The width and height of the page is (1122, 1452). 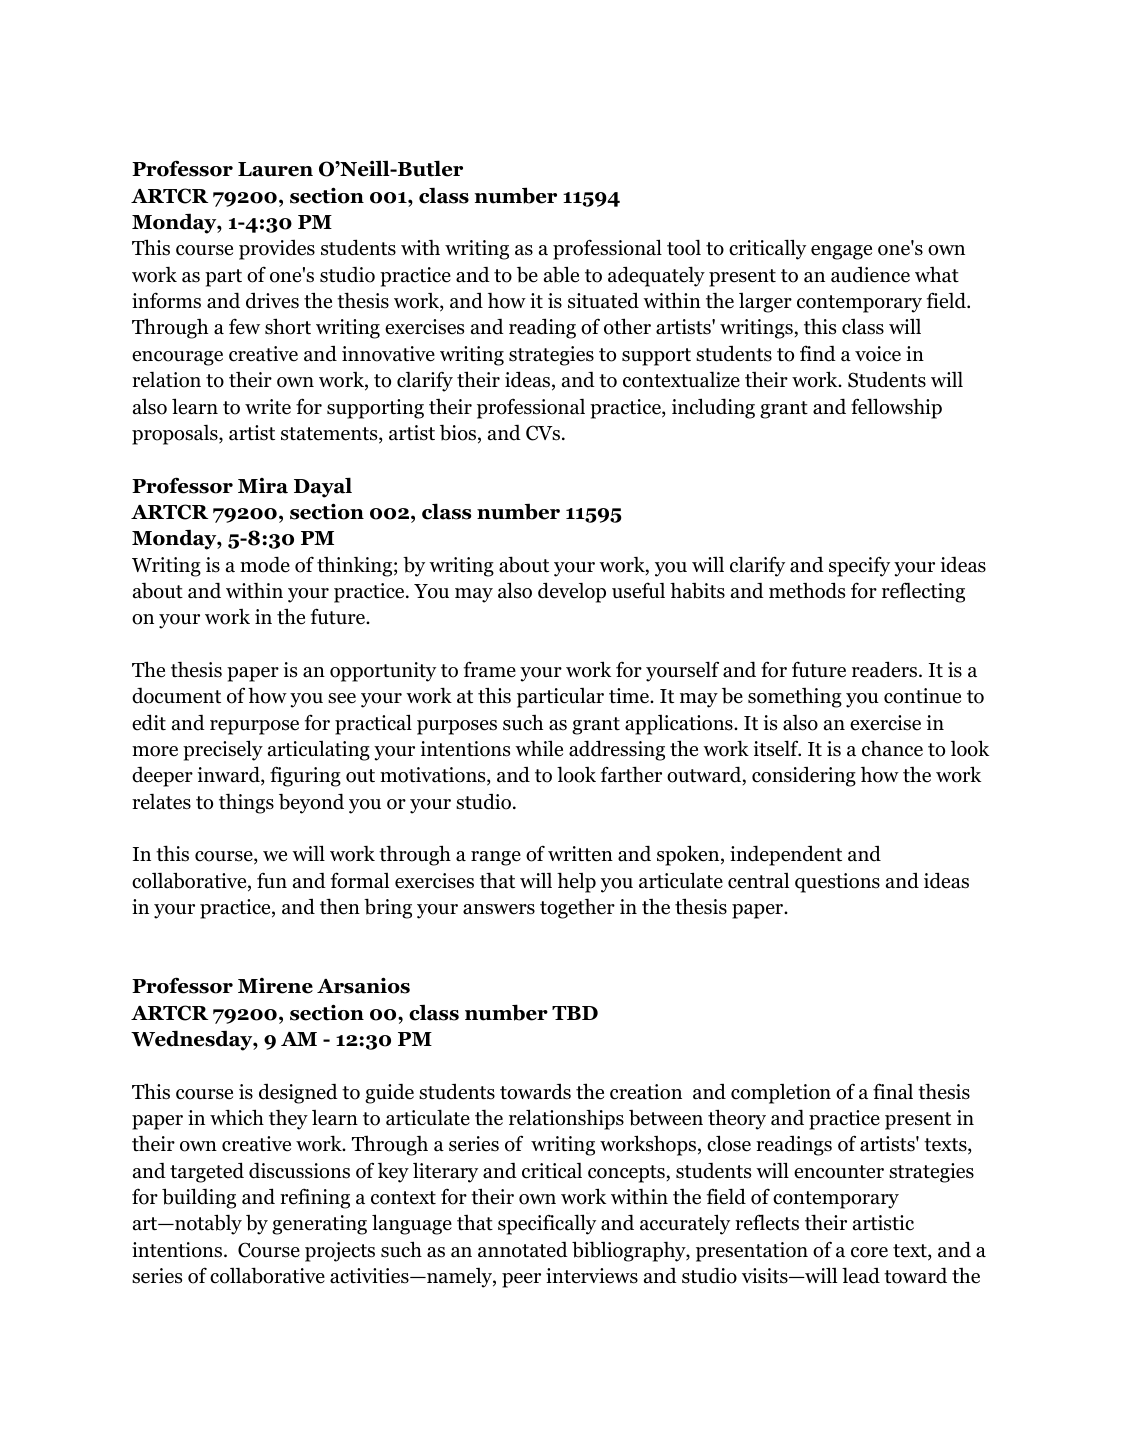 I want to click on specify, so click(x=859, y=566).
